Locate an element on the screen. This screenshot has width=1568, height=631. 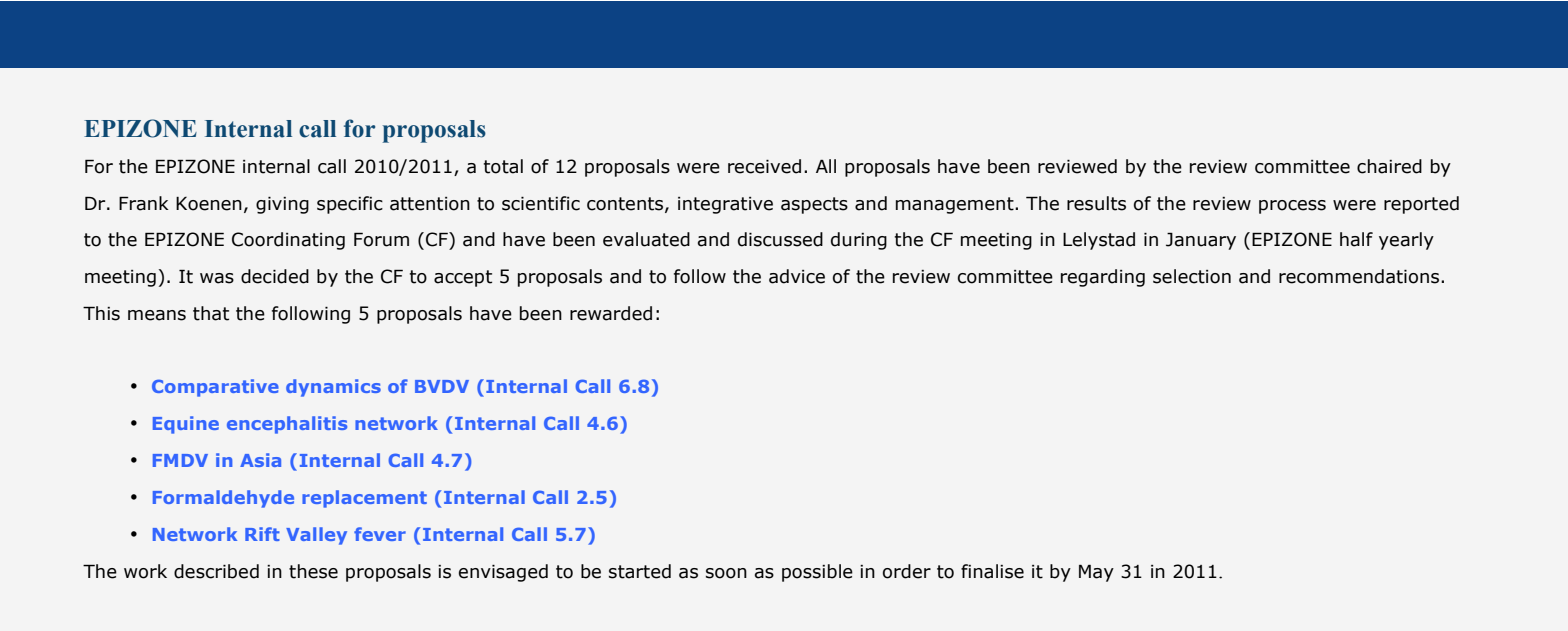
Comparative is located at coordinates (215, 388).
